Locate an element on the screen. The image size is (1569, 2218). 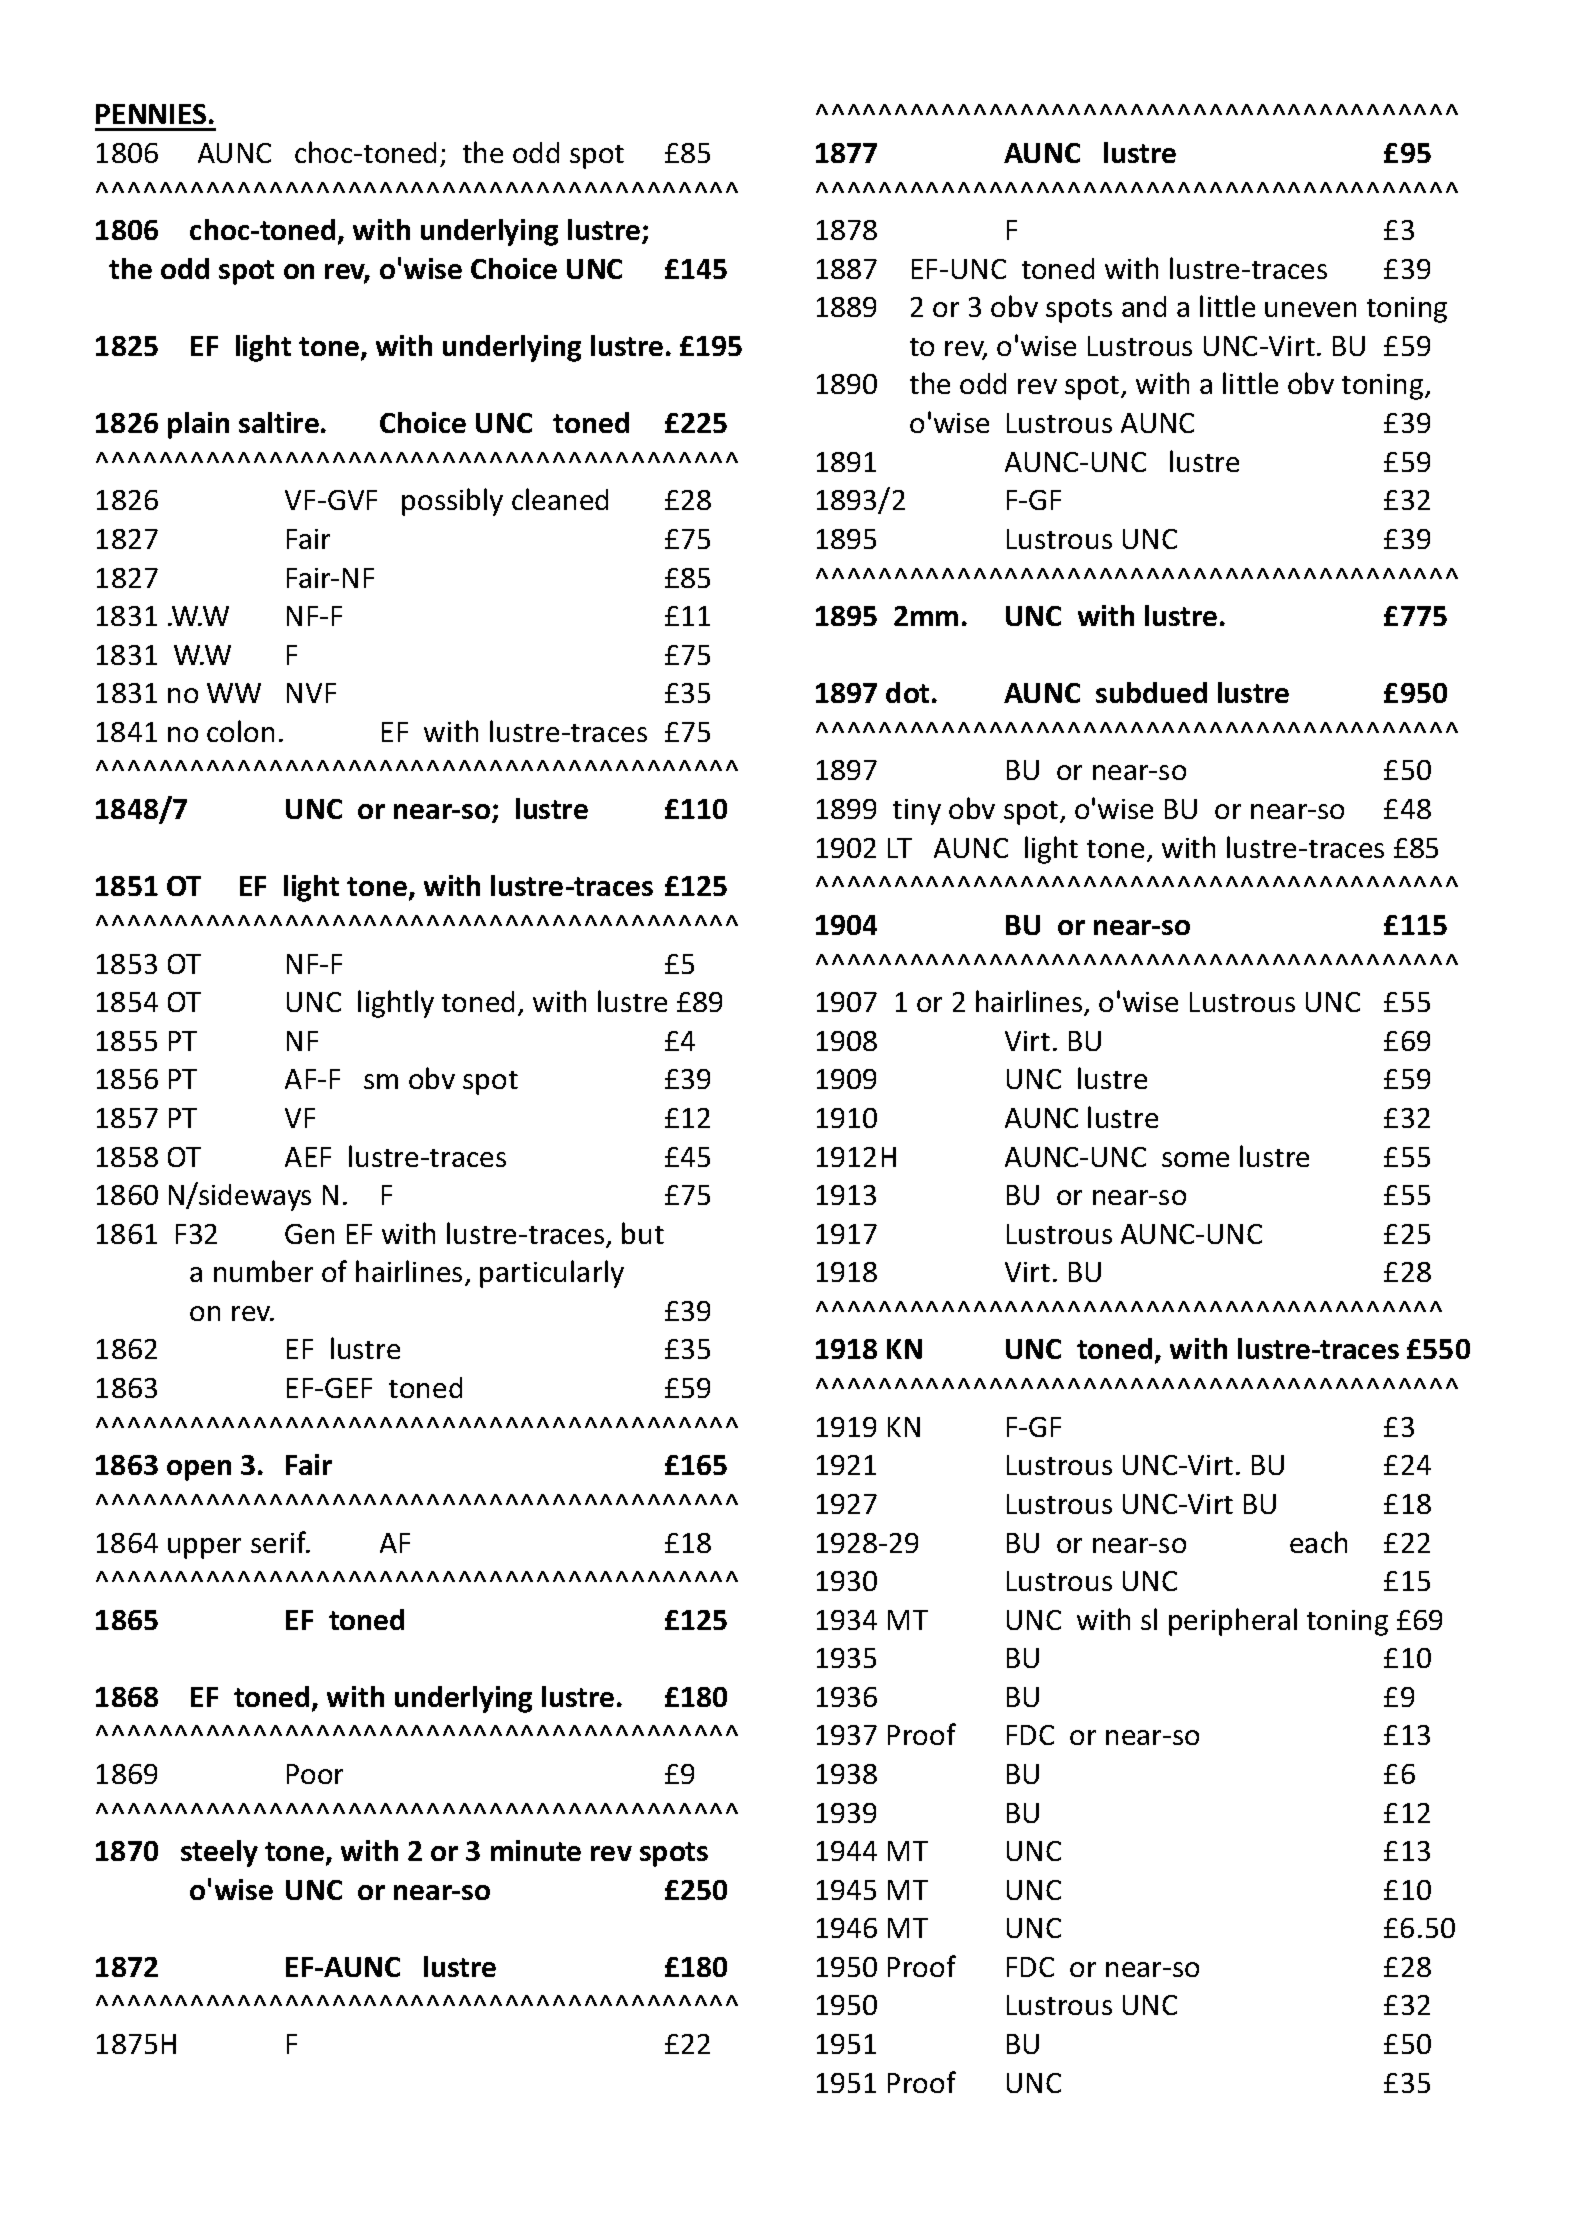
Poor is located at coordinates (315, 1774).
